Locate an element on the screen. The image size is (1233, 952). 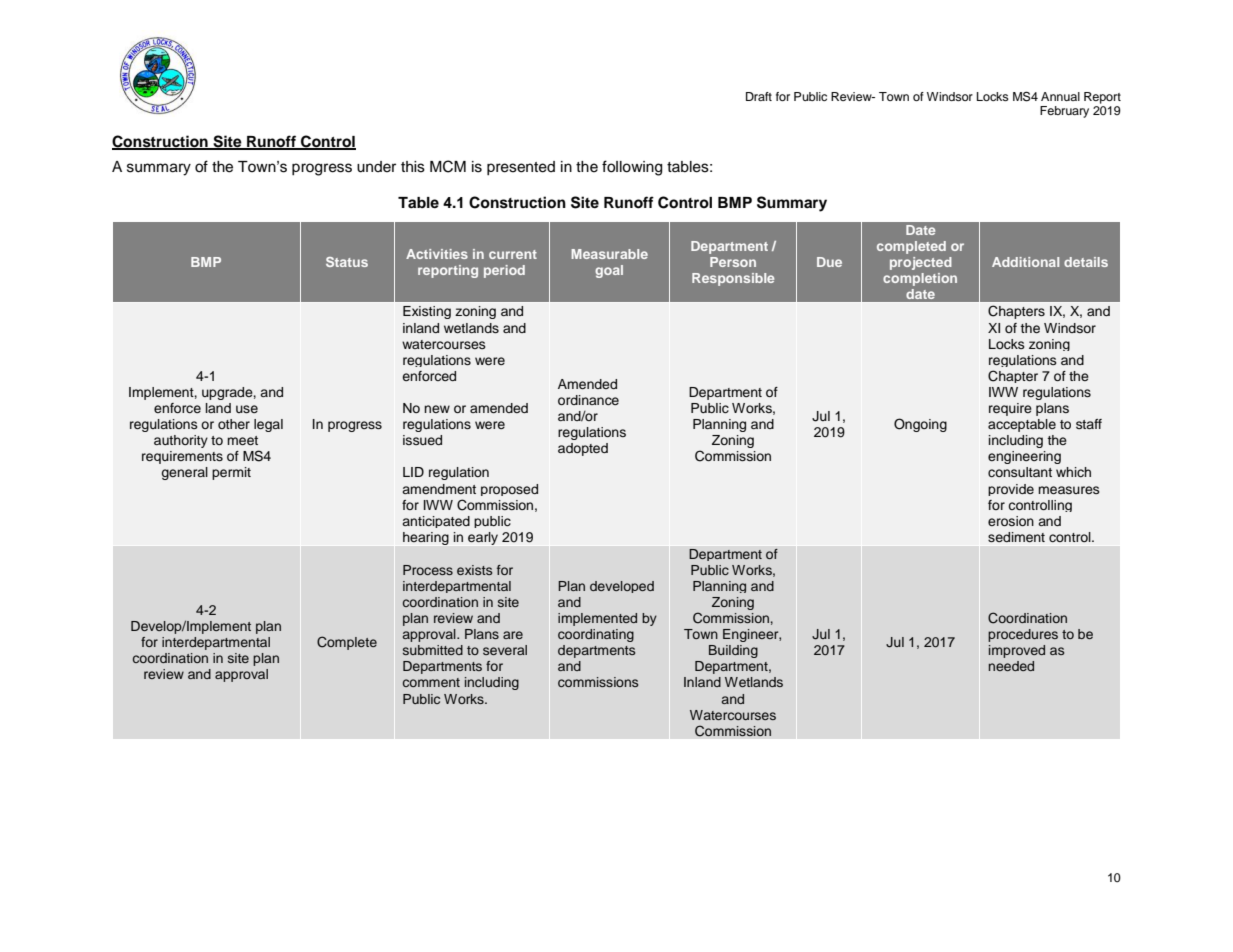
hearing is located at coordinates (426, 538).
